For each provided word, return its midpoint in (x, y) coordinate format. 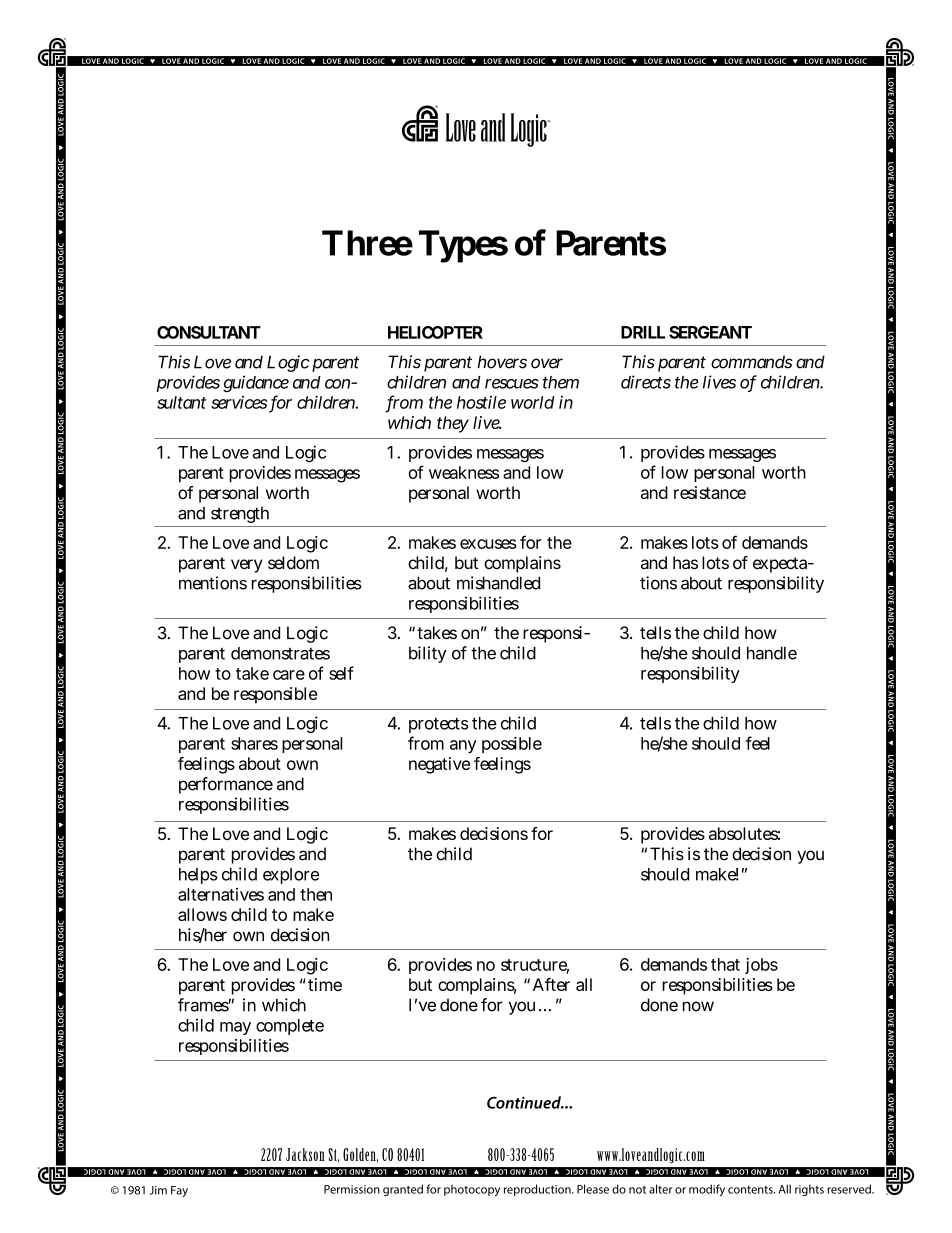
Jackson (305, 1154)
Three (367, 243)
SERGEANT (710, 332)
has (685, 562)
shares (254, 743)
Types (463, 246)
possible (512, 745)
